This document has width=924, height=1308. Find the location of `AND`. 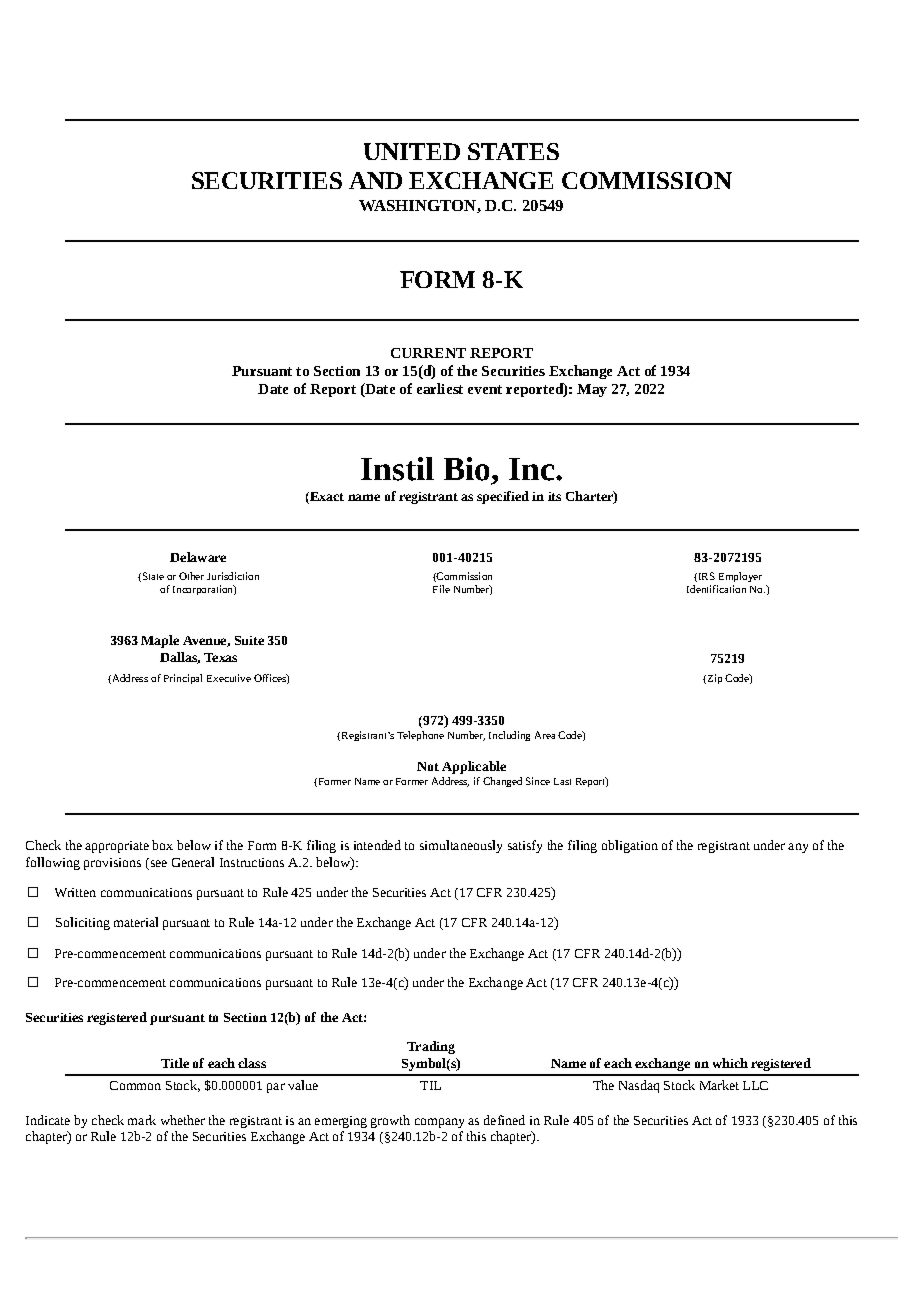

AND is located at coordinates (375, 180).
